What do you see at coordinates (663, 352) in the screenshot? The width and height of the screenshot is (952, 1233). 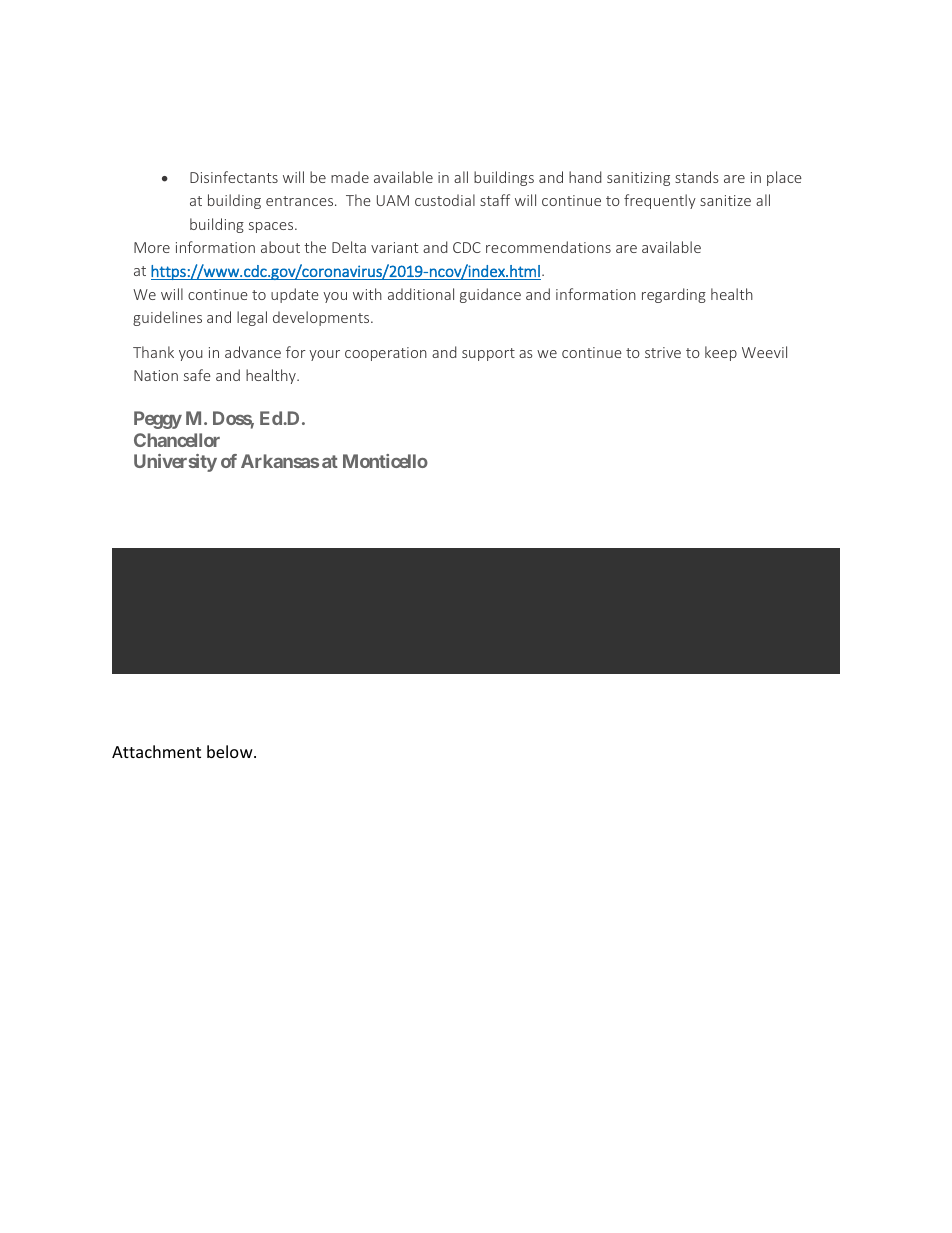 I see `strive` at bounding box center [663, 352].
